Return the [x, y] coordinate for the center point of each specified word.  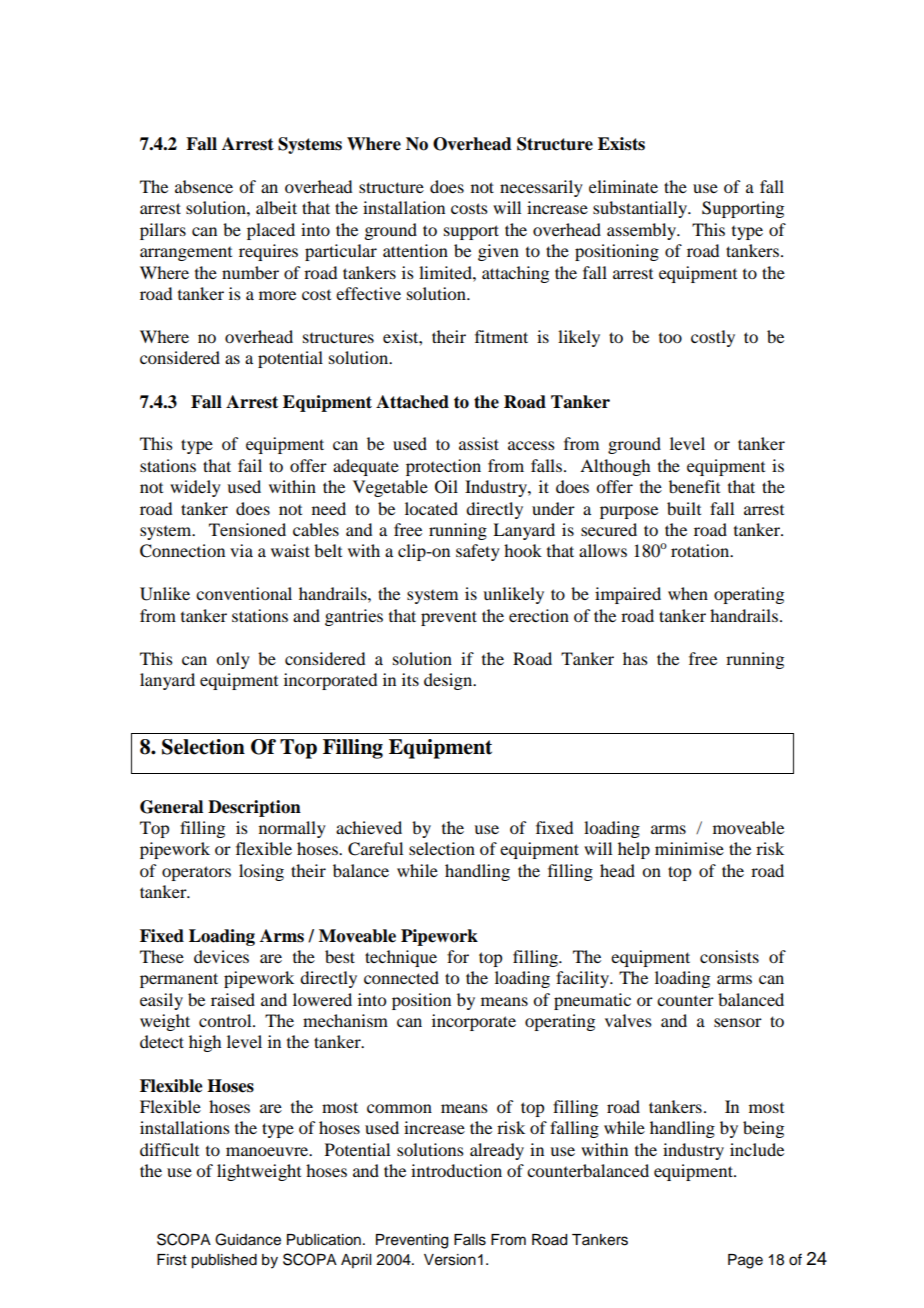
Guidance [248, 1239]
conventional [244, 593]
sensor [738, 1022]
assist [479, 443]
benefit [694, 486]
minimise [689, 848]
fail [250, 465]
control [226, 1020]
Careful [375, 849]
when [688, 593]
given [498, 252]
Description [254, 808]
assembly [643, 231]
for [458, 956]
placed [271, 231]
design [449, 681]
